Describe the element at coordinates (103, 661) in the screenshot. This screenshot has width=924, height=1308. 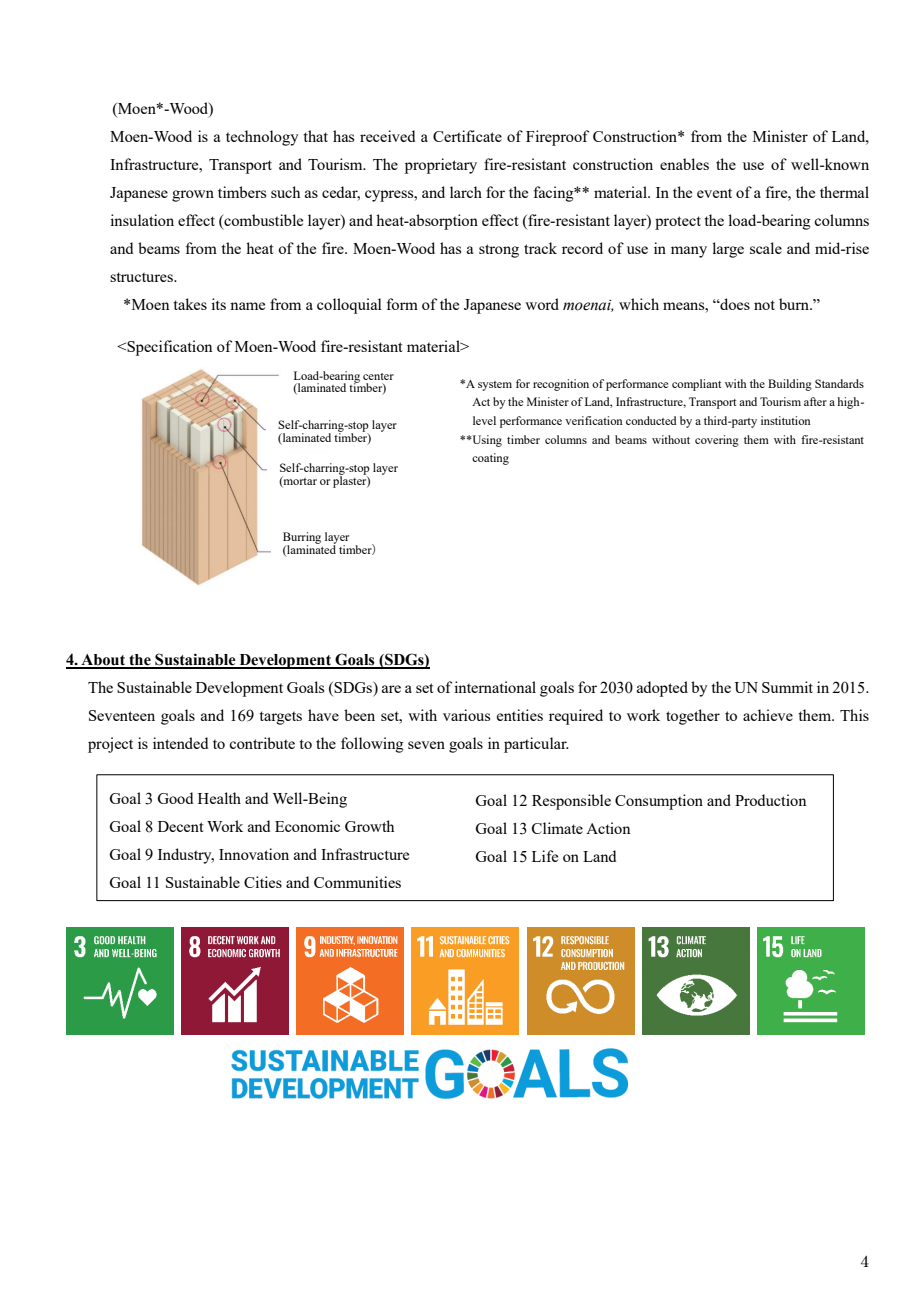
I see `About` at that location.
